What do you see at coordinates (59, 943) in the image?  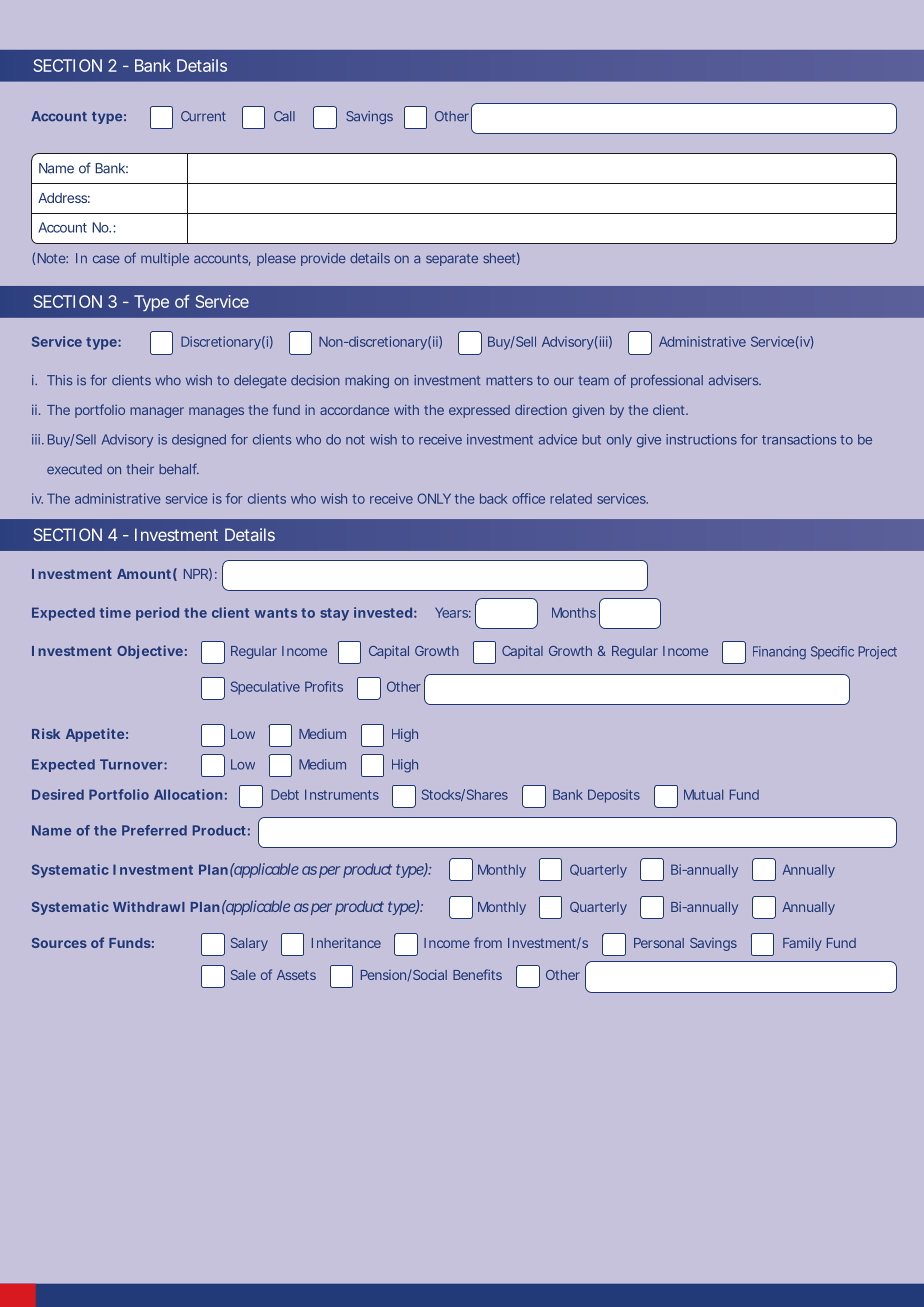 I see `Sources` at bounding box center [59, 943].
